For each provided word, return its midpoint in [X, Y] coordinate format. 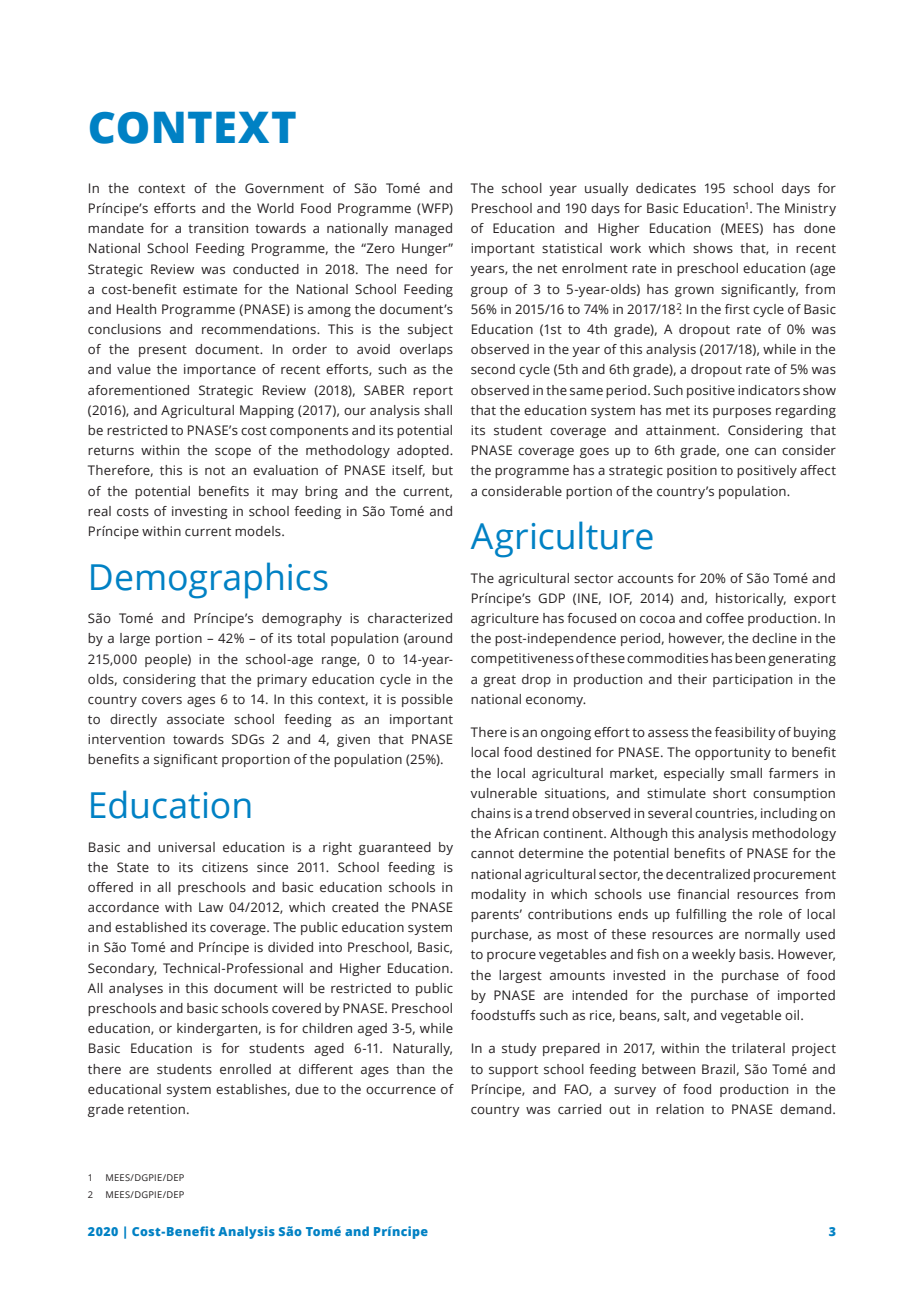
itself [408, 471]
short [729, 793]
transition [218, 228]
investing [200, 512]
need [412, 269]
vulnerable [503, 793]
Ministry [810, 209]
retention [156, 1109]
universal [186, 847]
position [692, 471]
